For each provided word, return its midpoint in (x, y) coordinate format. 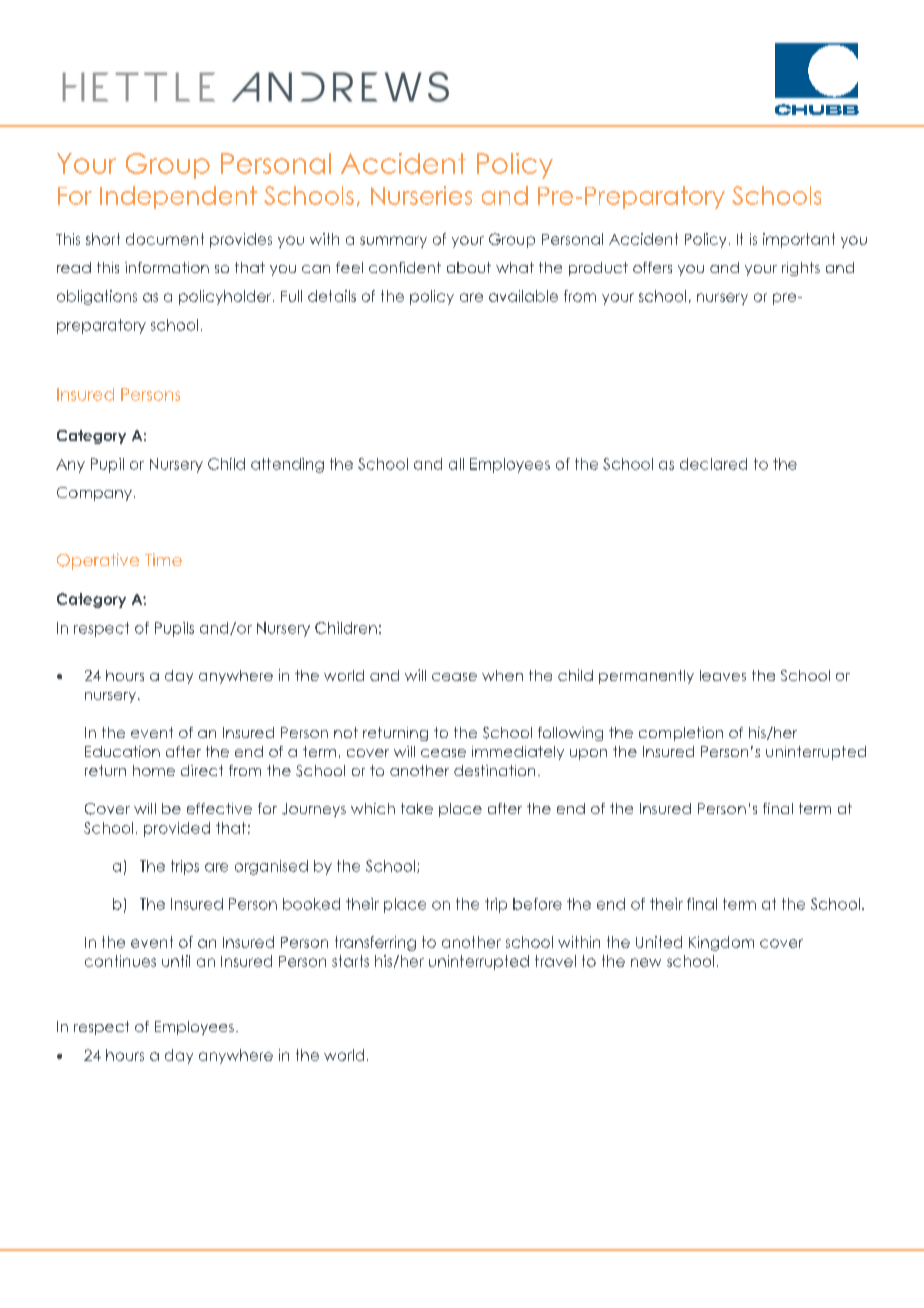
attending (287, 465)
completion (681, 734)
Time (163, 559)
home (154, 770)
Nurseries (421, 195)
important (799, 240)
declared (713, 464)
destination (494, 770)
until (176, 961)
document (165, 239)
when (502, 675)
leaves (723, 675)
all (456, 464)
